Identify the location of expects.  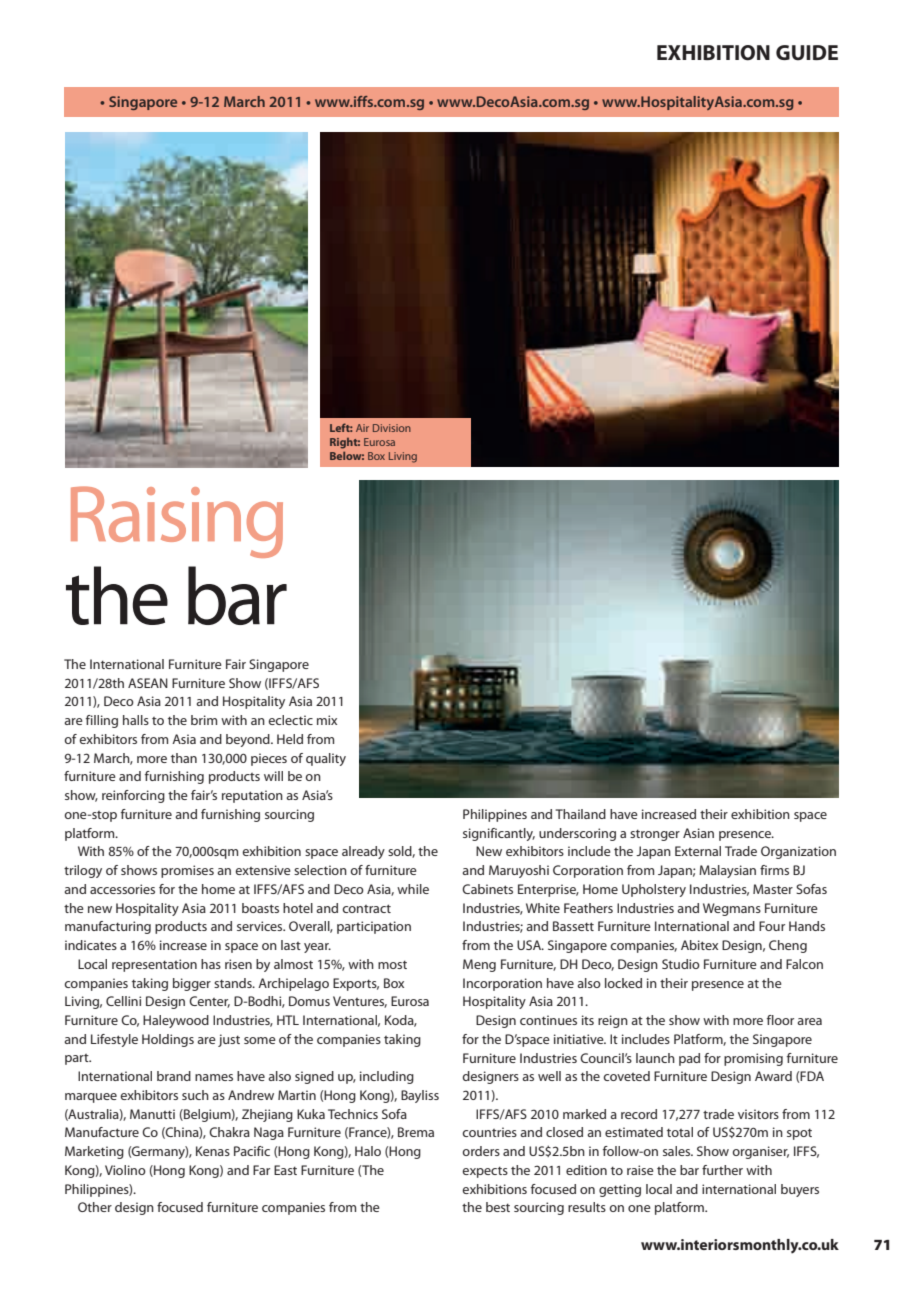
(485, 1172).
